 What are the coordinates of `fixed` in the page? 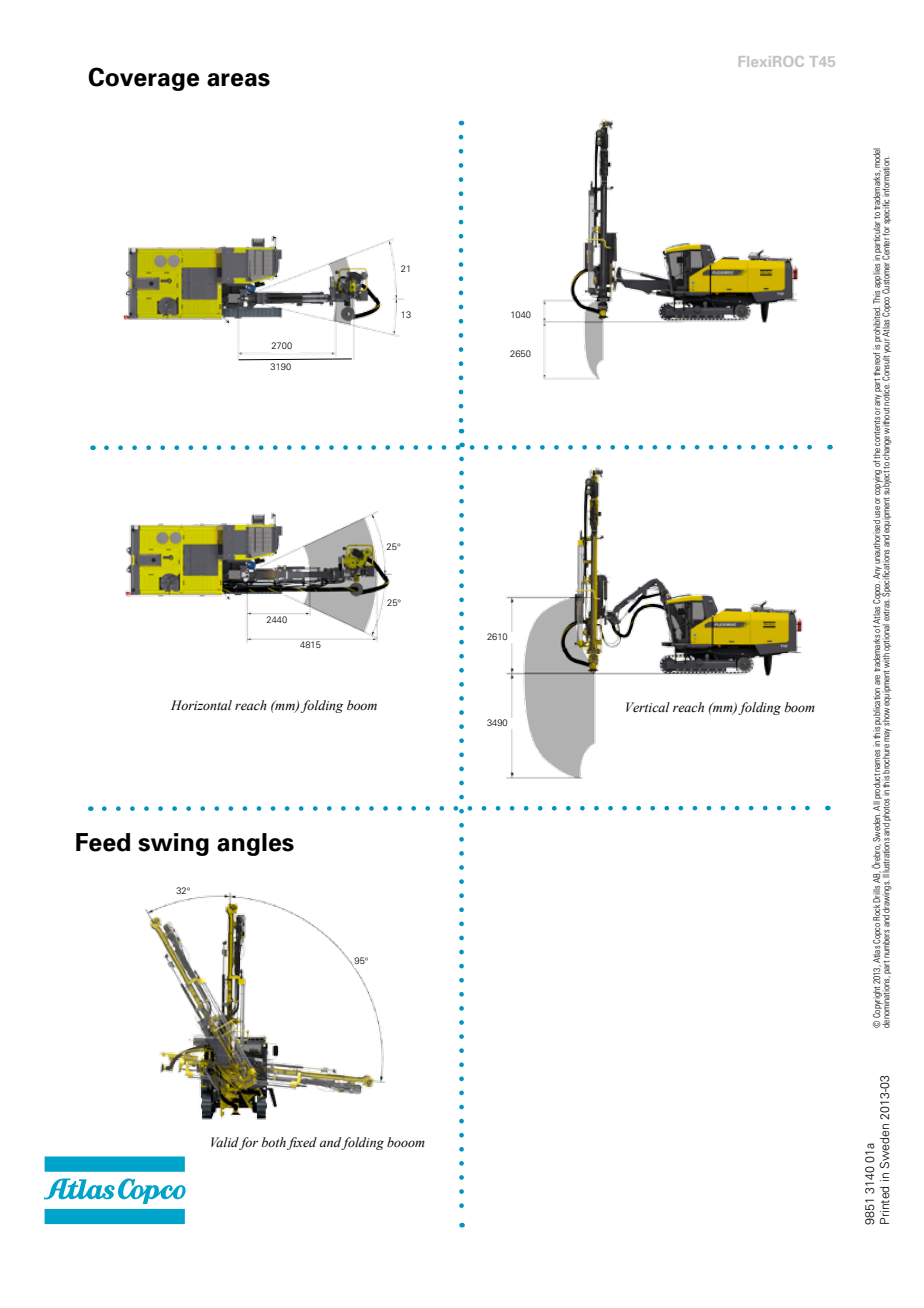 It's located at (302, 1143).
